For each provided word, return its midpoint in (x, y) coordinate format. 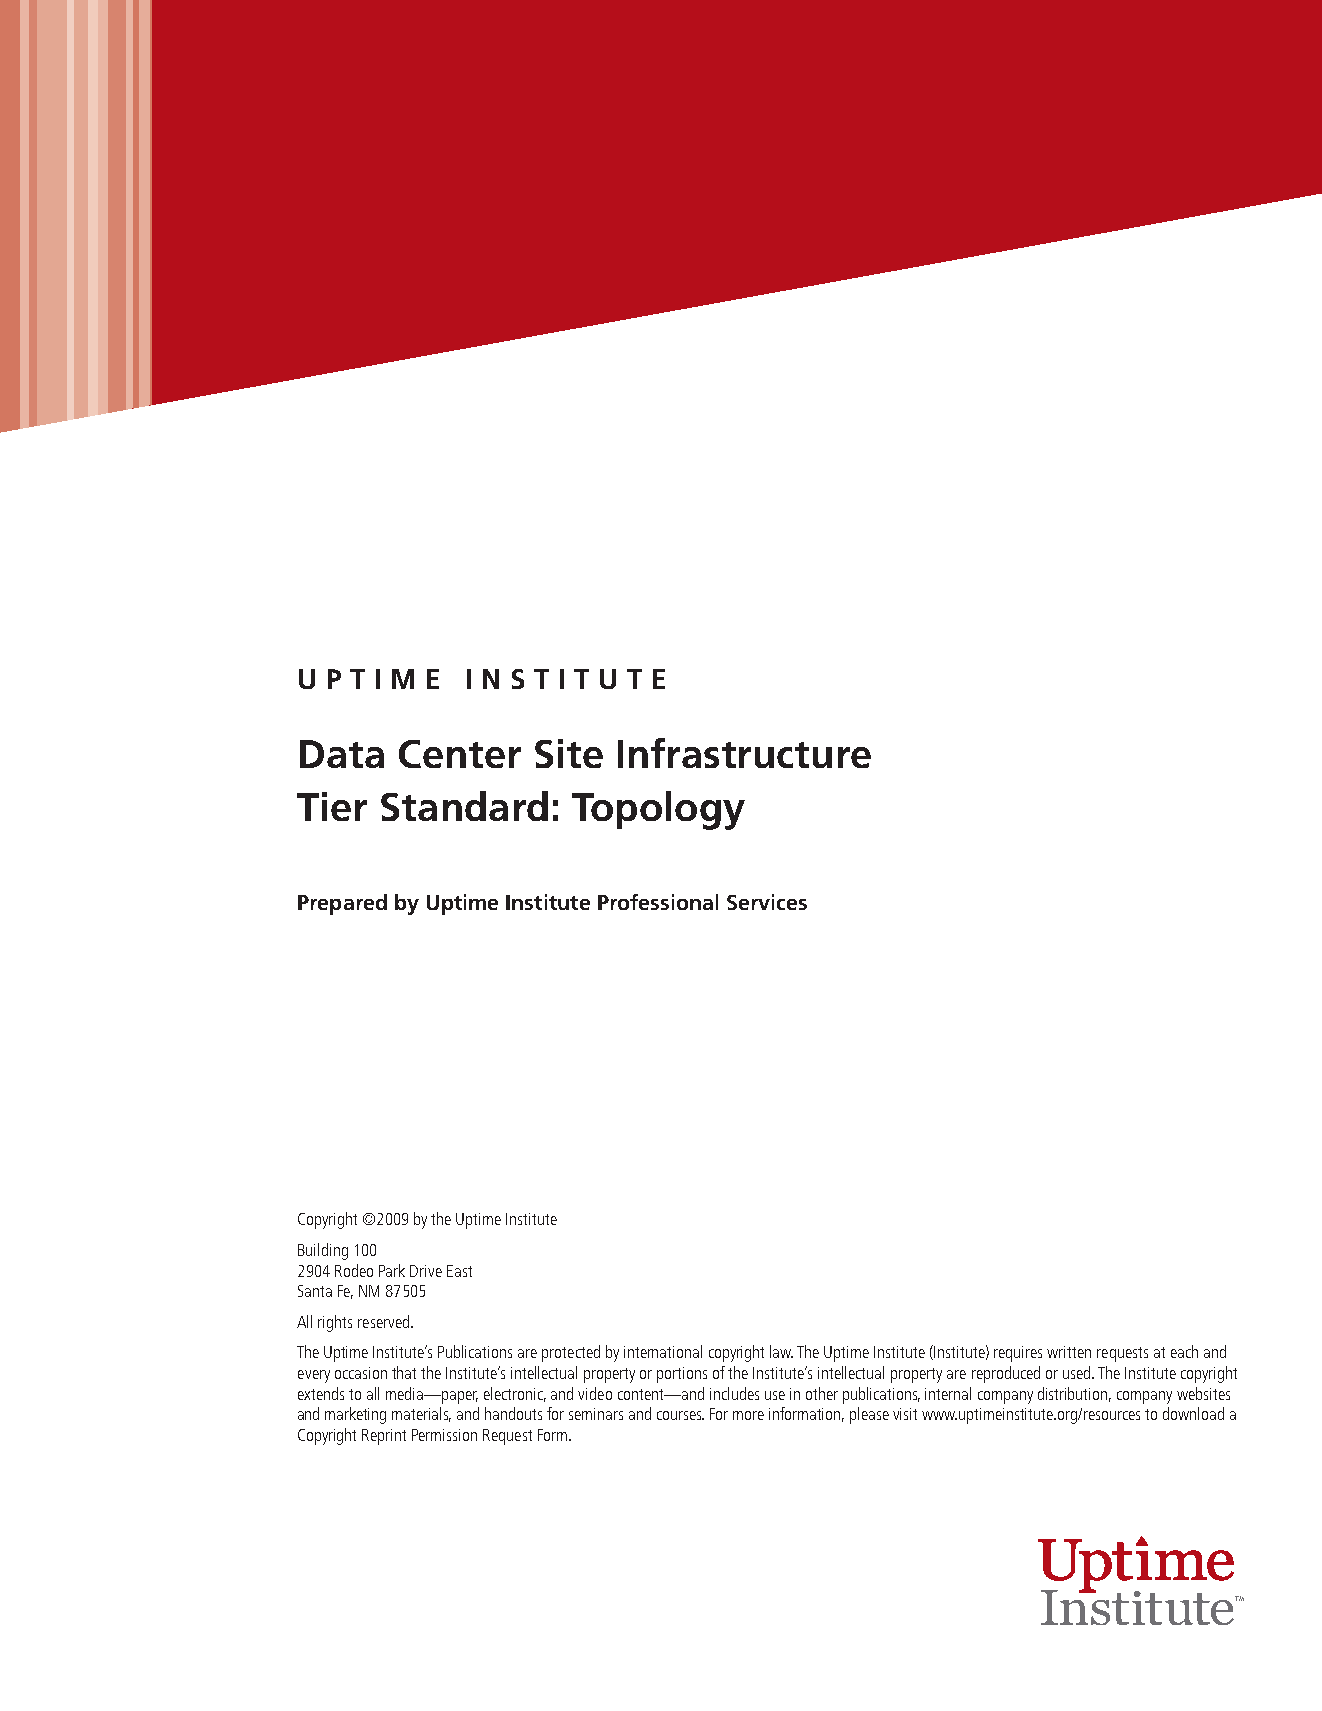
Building (323, 1251)
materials (421, 1414)
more (748, 1415)
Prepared (342, 904)
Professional (658, 902)
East (459, 1271)
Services (767, 902)
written (1069, 1352)
